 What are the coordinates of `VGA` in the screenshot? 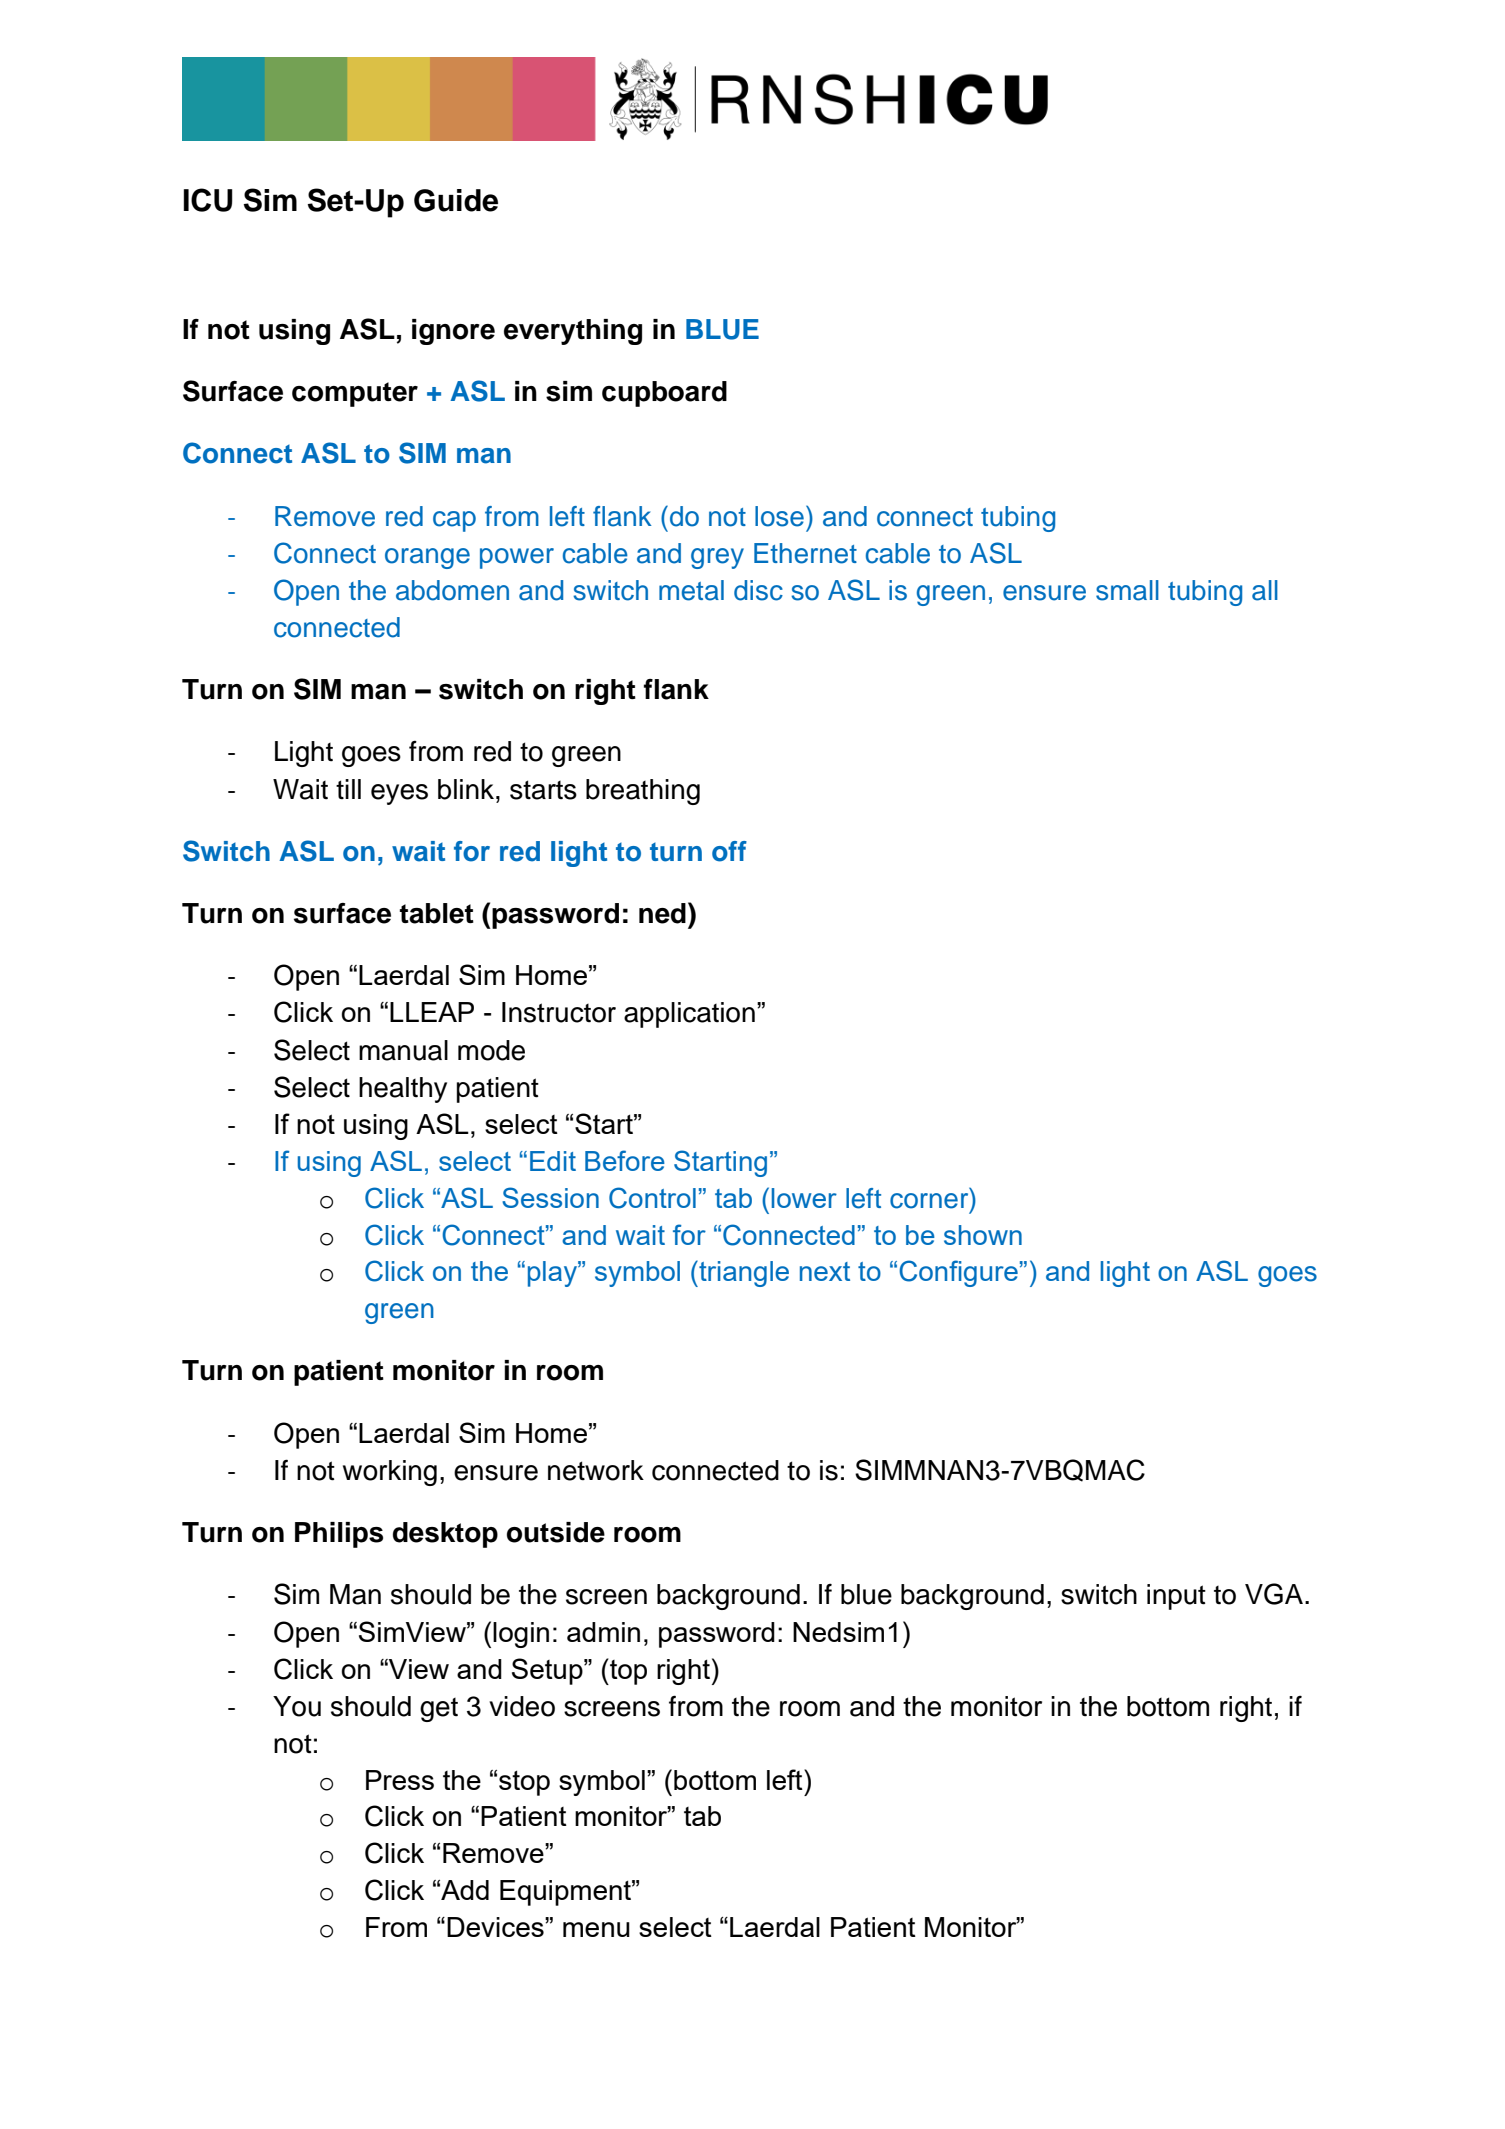 It's located at (1274, 1594).
